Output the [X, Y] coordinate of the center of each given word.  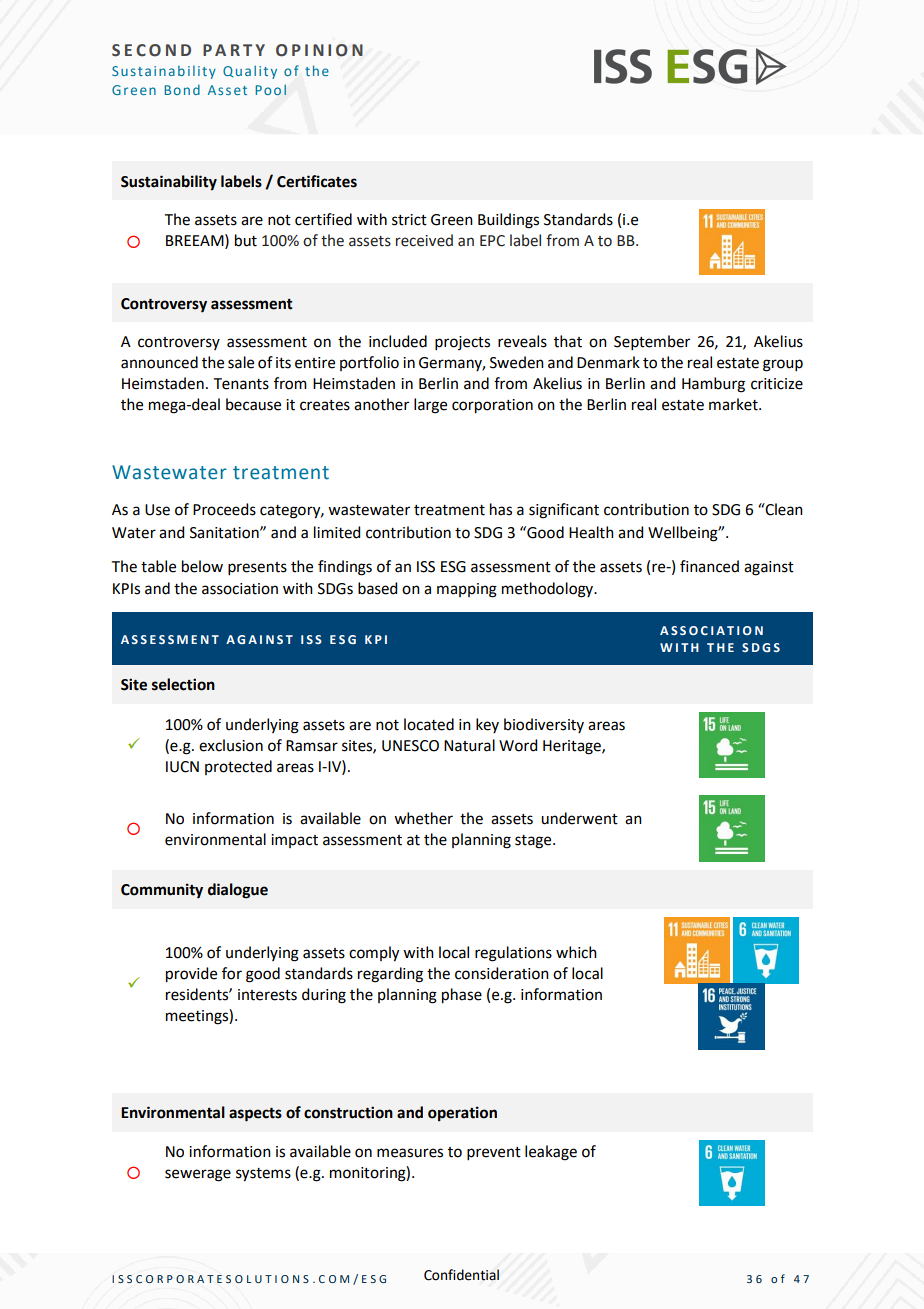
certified [323, 219]
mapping [467, 590]
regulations [513, 954]
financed [709, 566]
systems [263, 1175]
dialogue [238, 891]
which [576, 952]
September [652, 342]
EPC [492, 241]
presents [257, 568]
